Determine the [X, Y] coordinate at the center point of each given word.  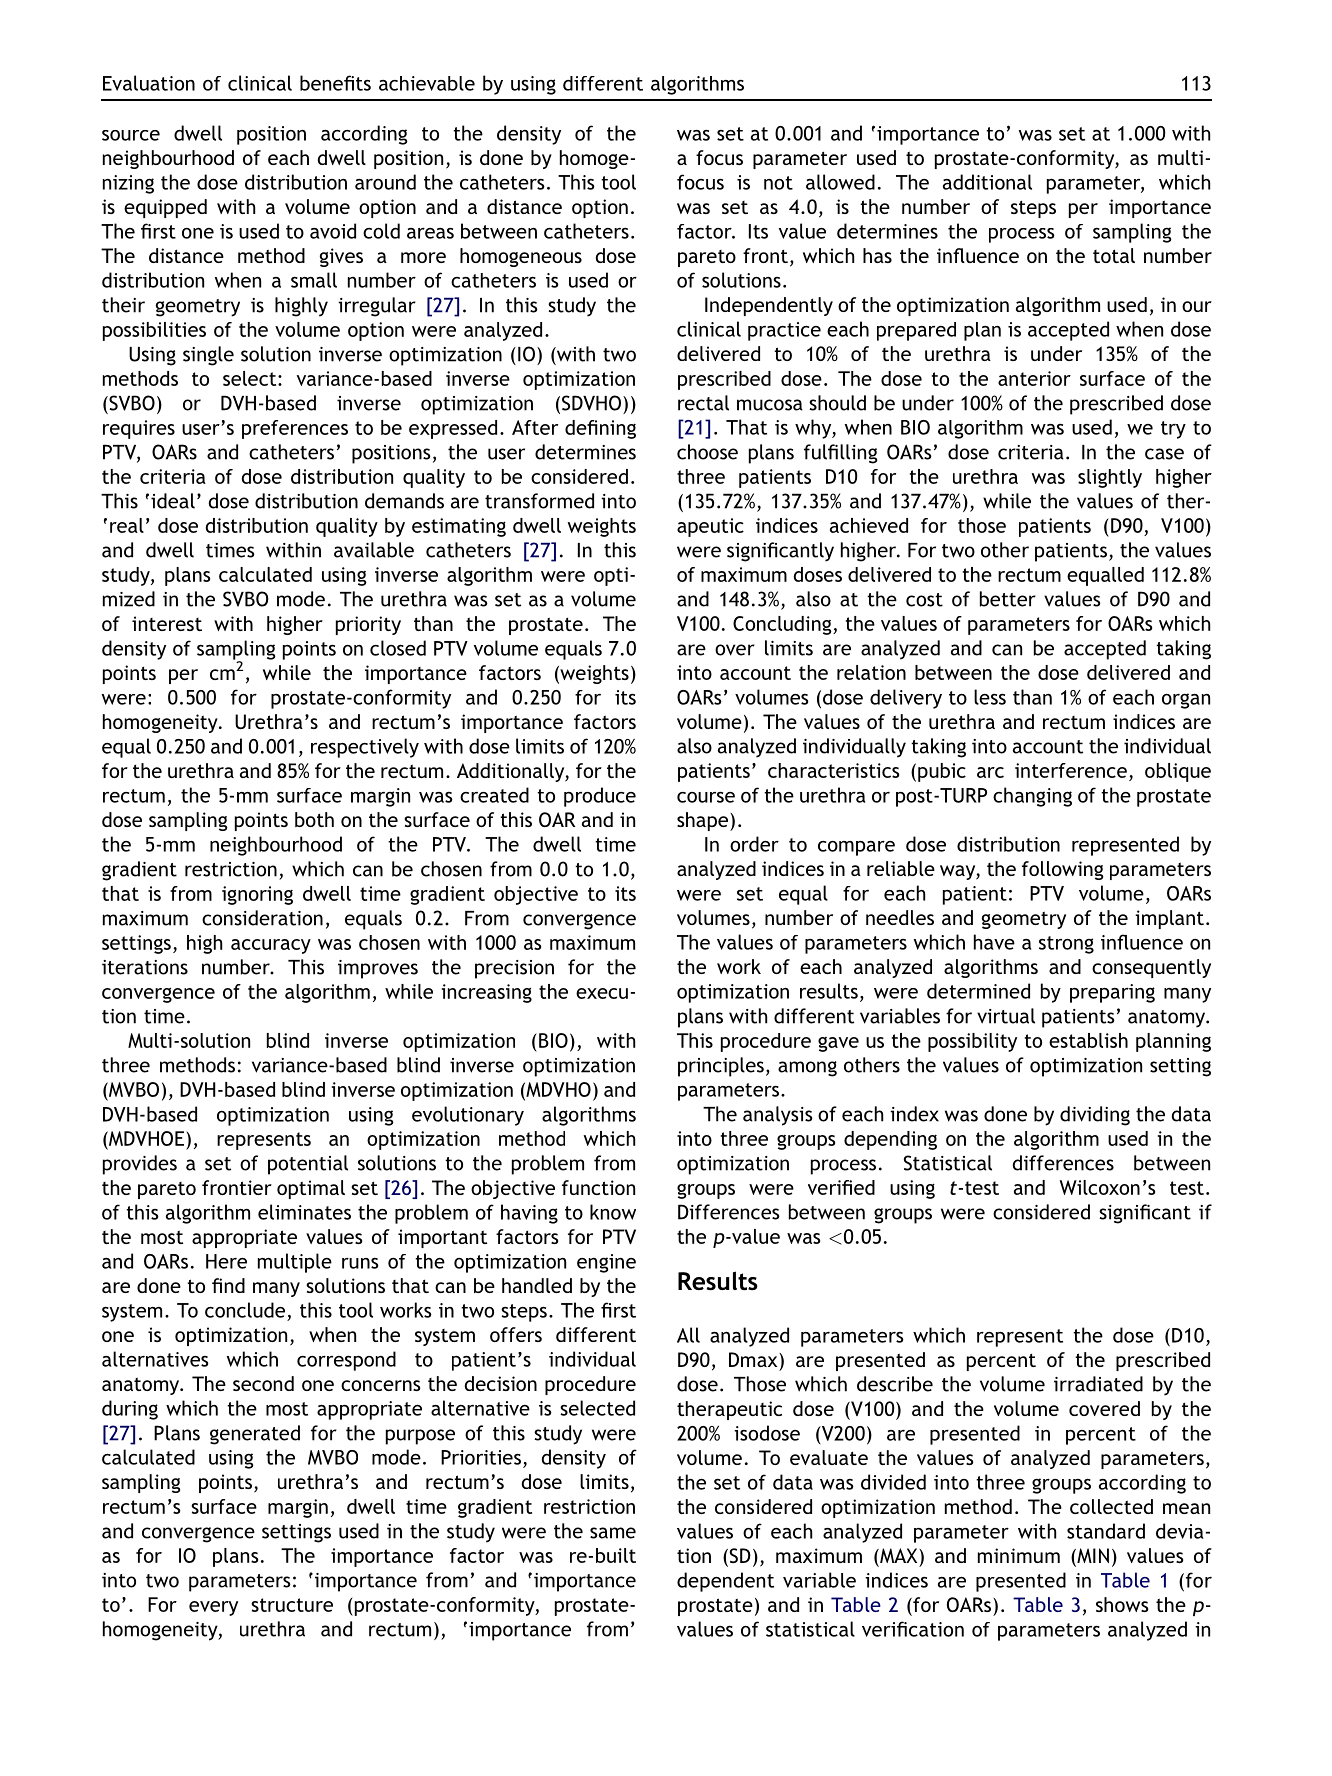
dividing [1095, 1116]
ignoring [257, 895]
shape [704, 821]
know [613, 1212]
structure [292, 1605]
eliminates [304, 1212]
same [613, 1533]
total [1114, 255]
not [778, 183]
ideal [173, 501]
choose [707, 452]
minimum [1019, 1555]
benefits [335, 83]
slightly [1110, 478]
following [1062, 870]
